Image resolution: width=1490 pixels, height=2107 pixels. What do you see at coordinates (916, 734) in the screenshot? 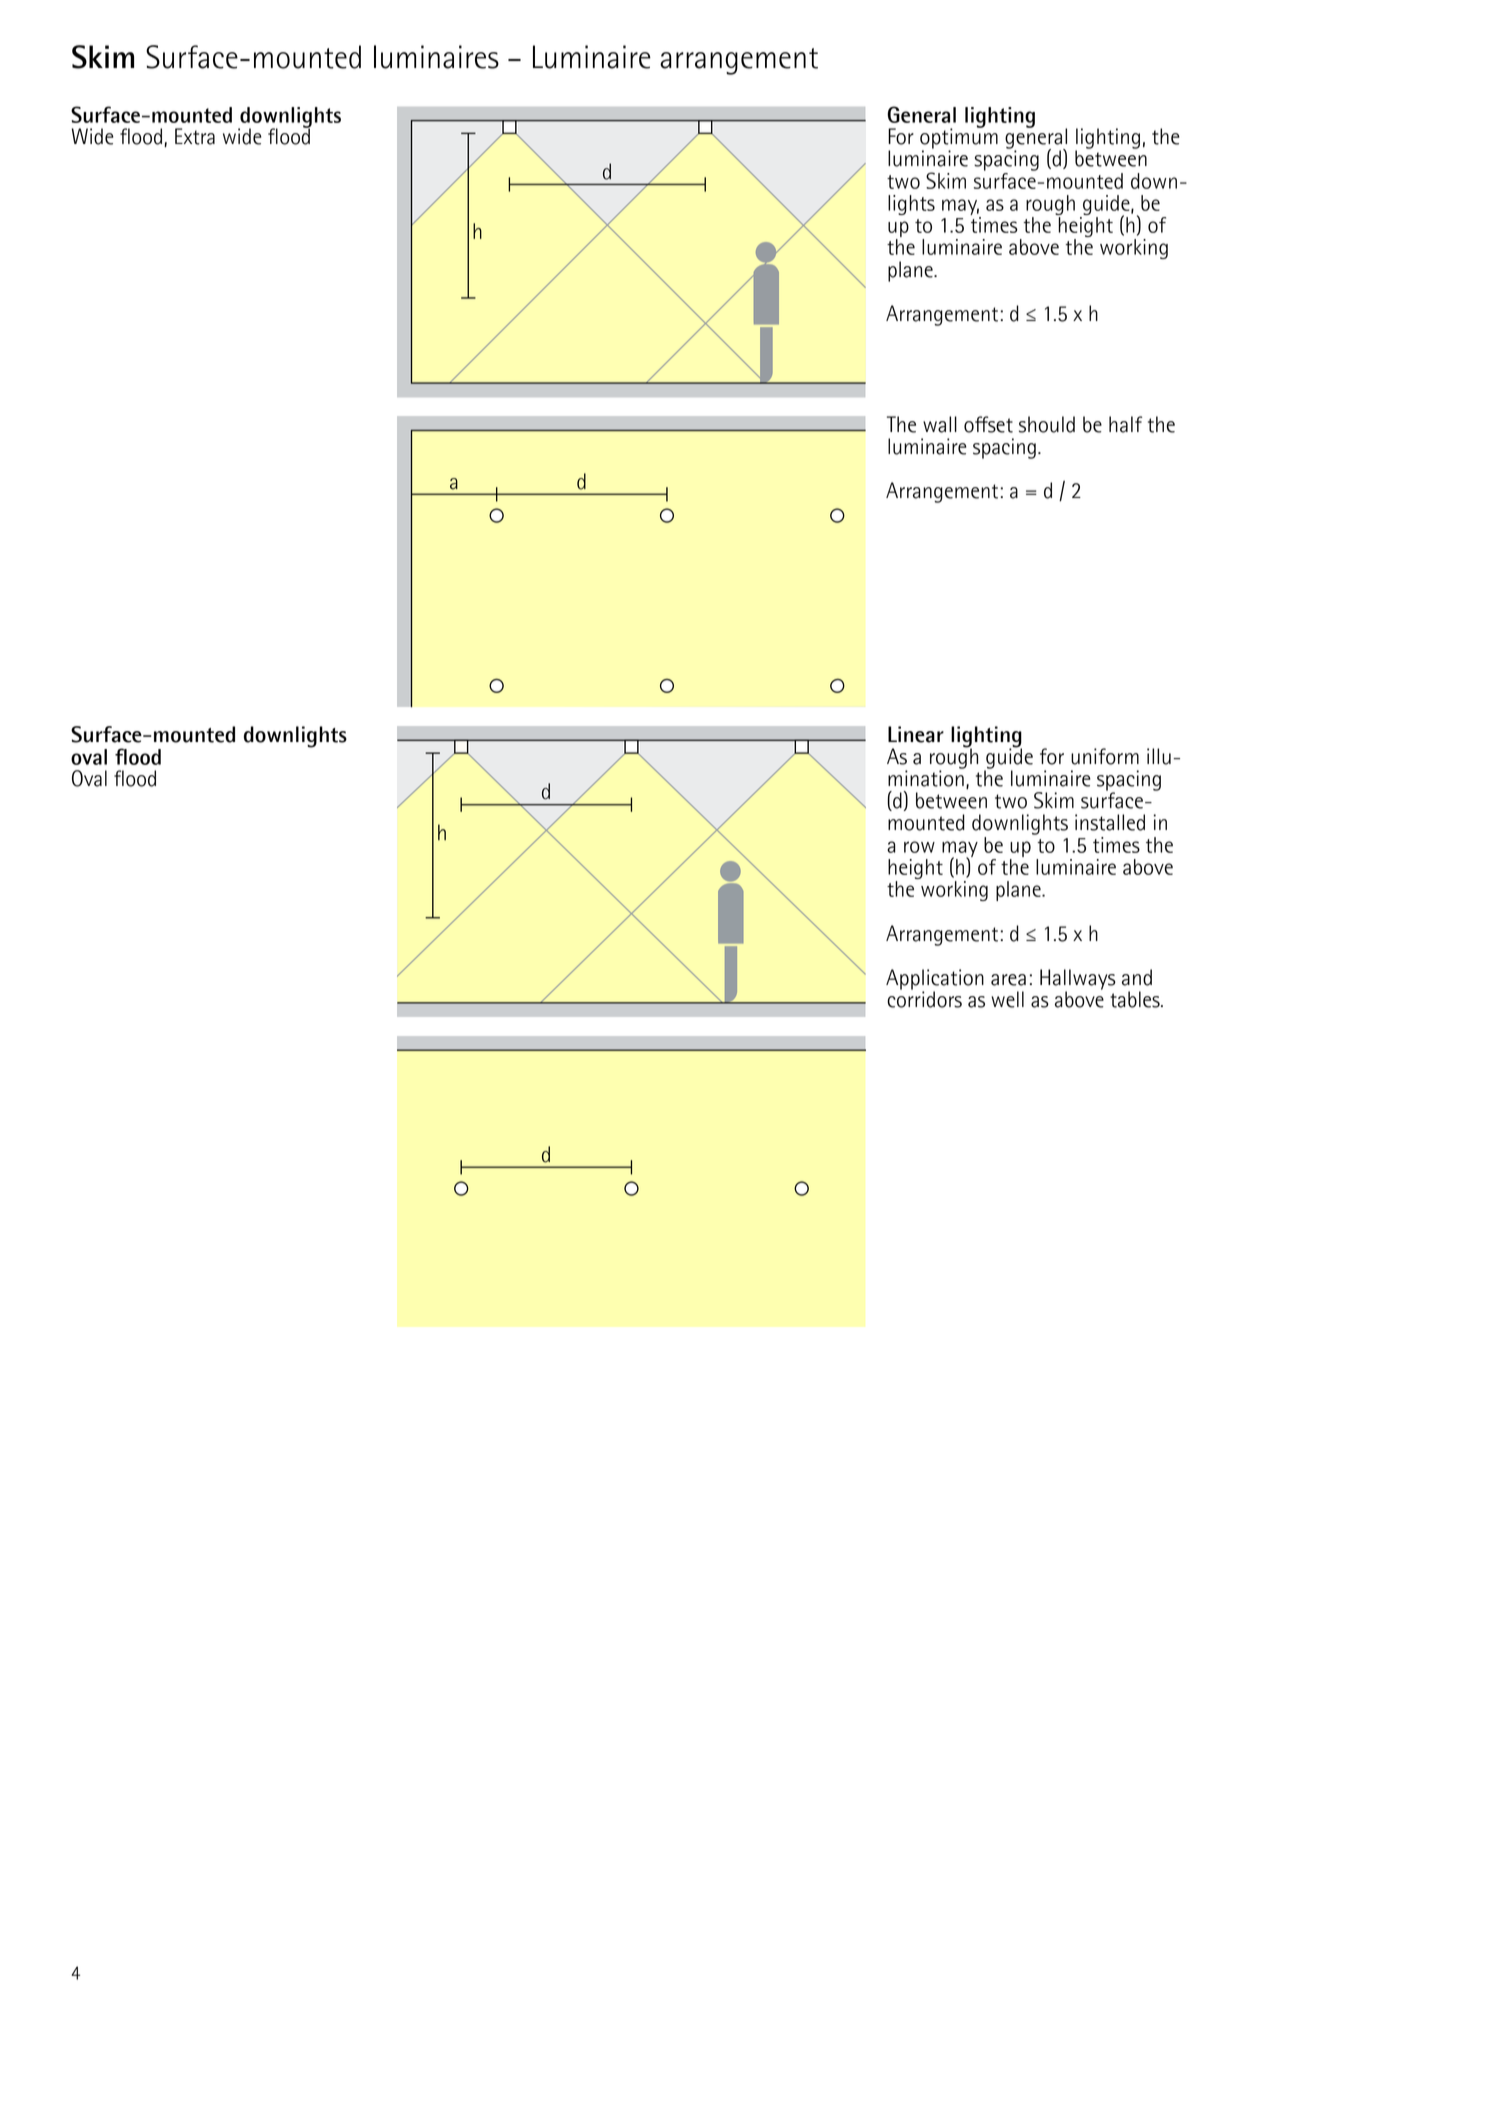
I see `Linear` at bounding box center [916, 734].
